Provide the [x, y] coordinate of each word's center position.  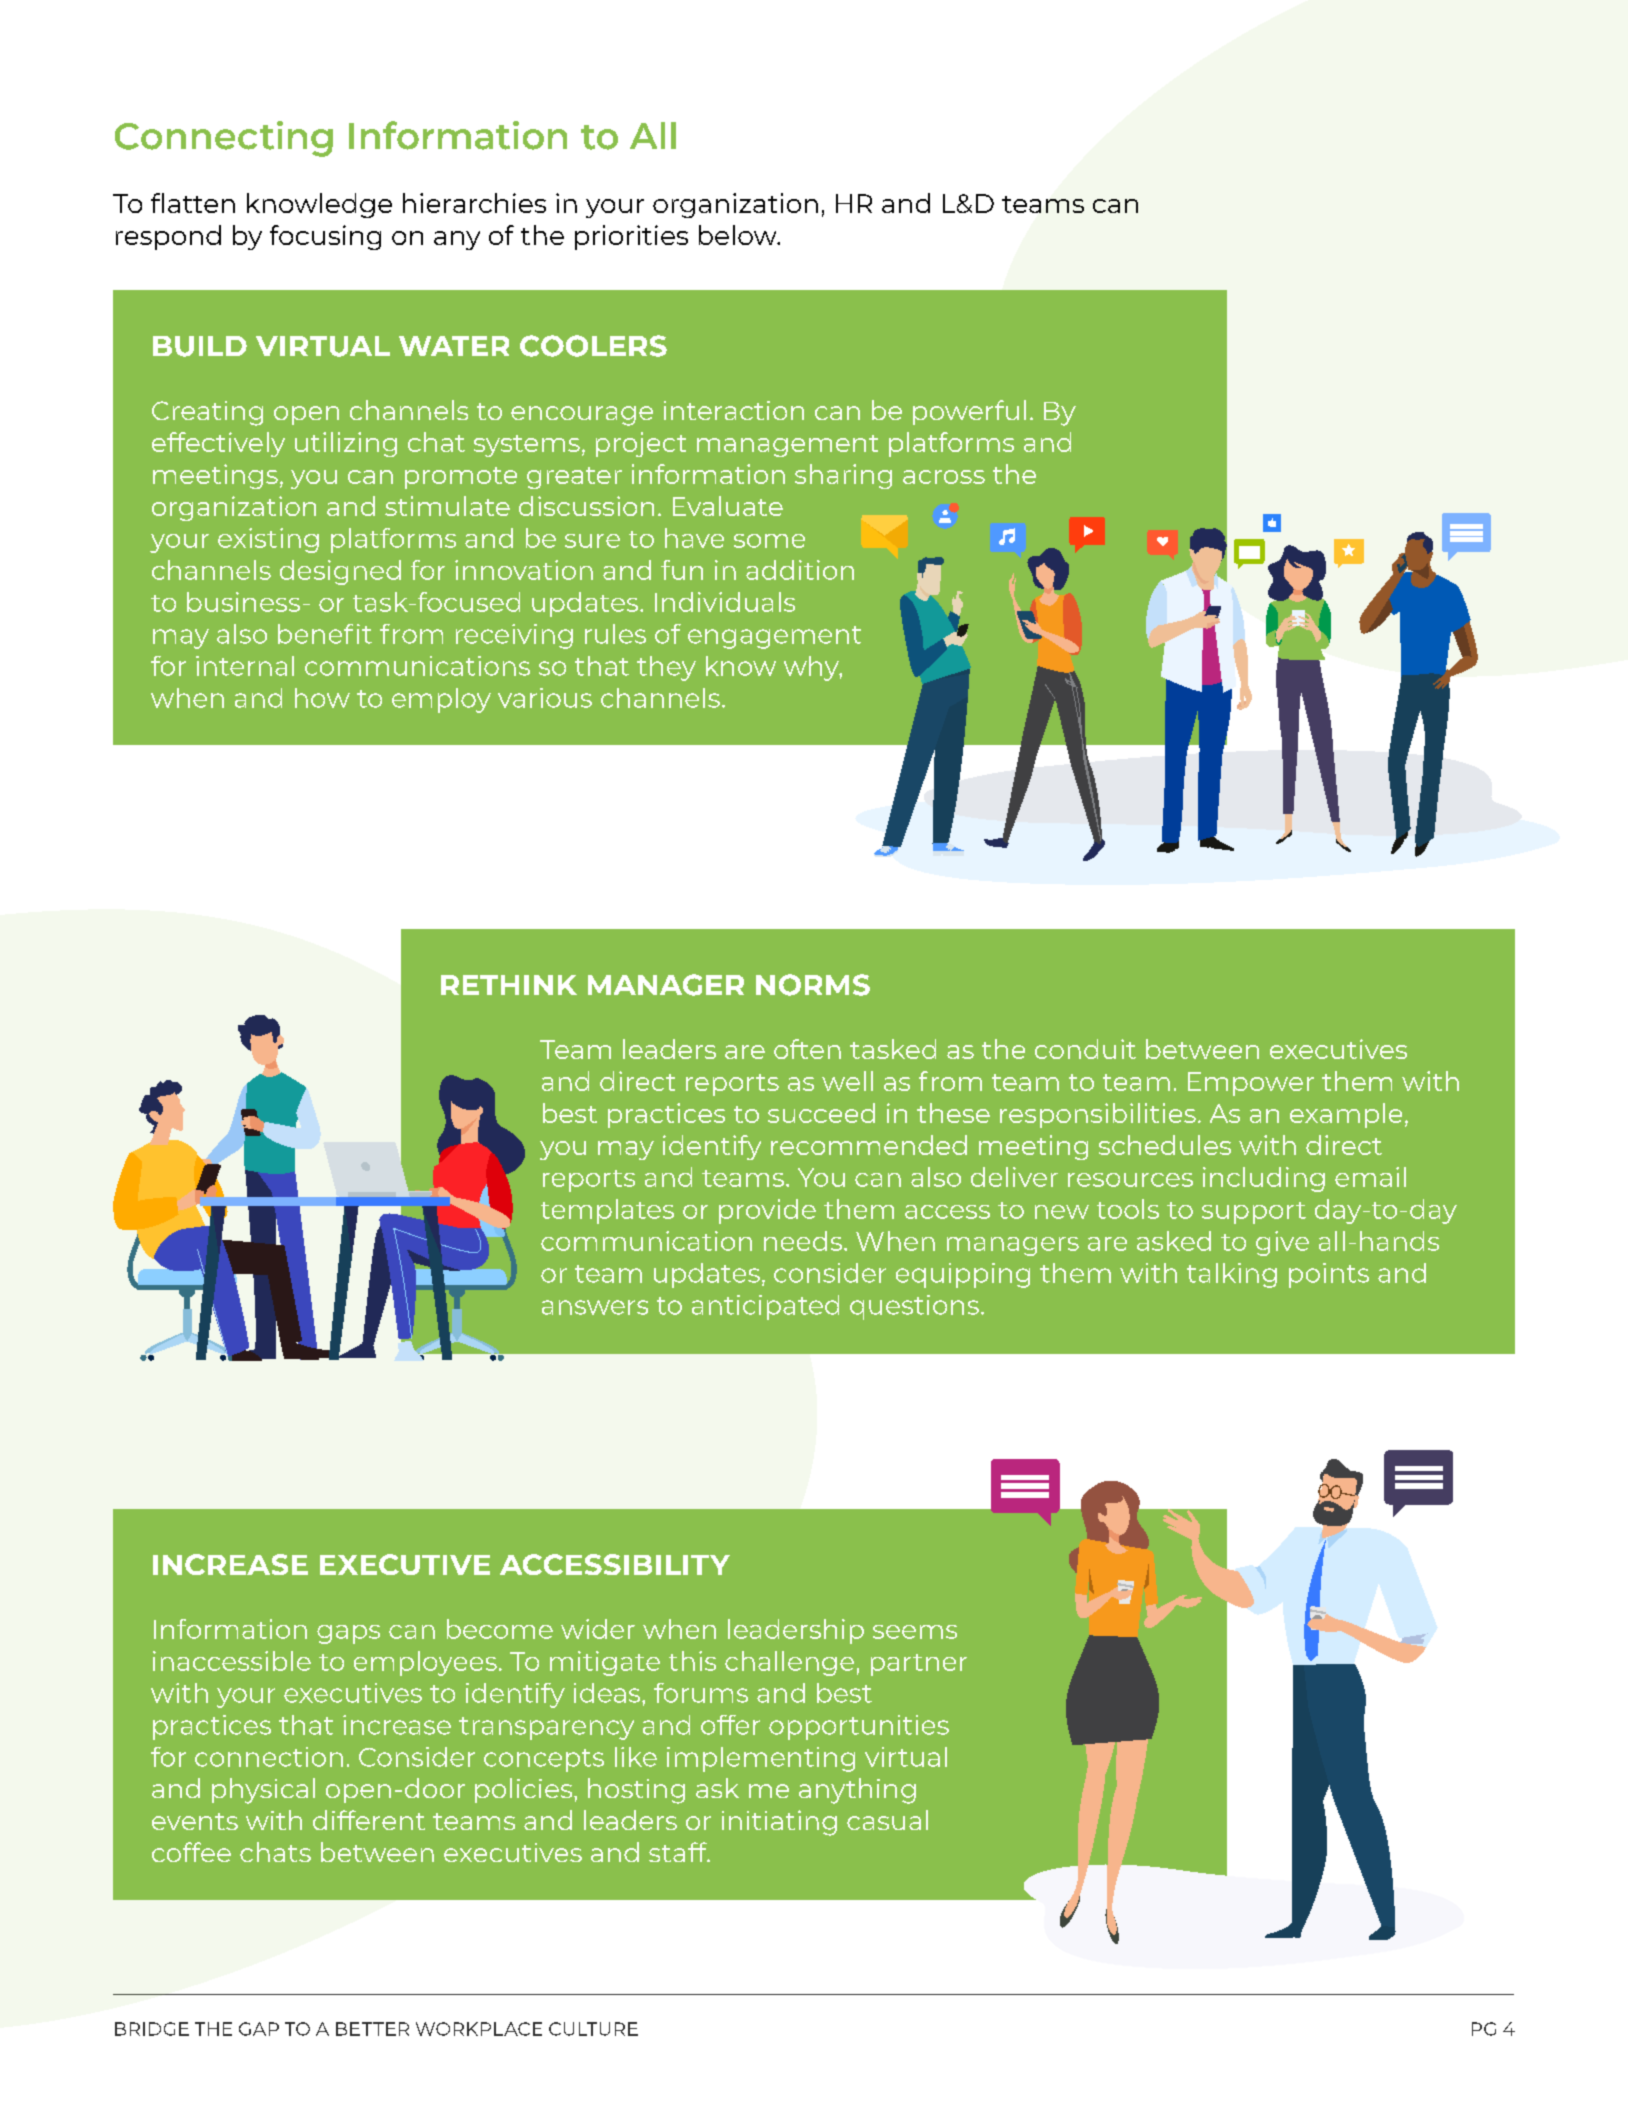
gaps [348, 1634]
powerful [969, 412]
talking [1232, 1275]
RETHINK [509, 985]
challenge [789, 1663]
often [807, 1049]
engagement [774, 637]
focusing [325, 237]
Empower [1251, 1084]
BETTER [372, 2029]
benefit [325, 634]
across [944, 477]
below [739, 235]
